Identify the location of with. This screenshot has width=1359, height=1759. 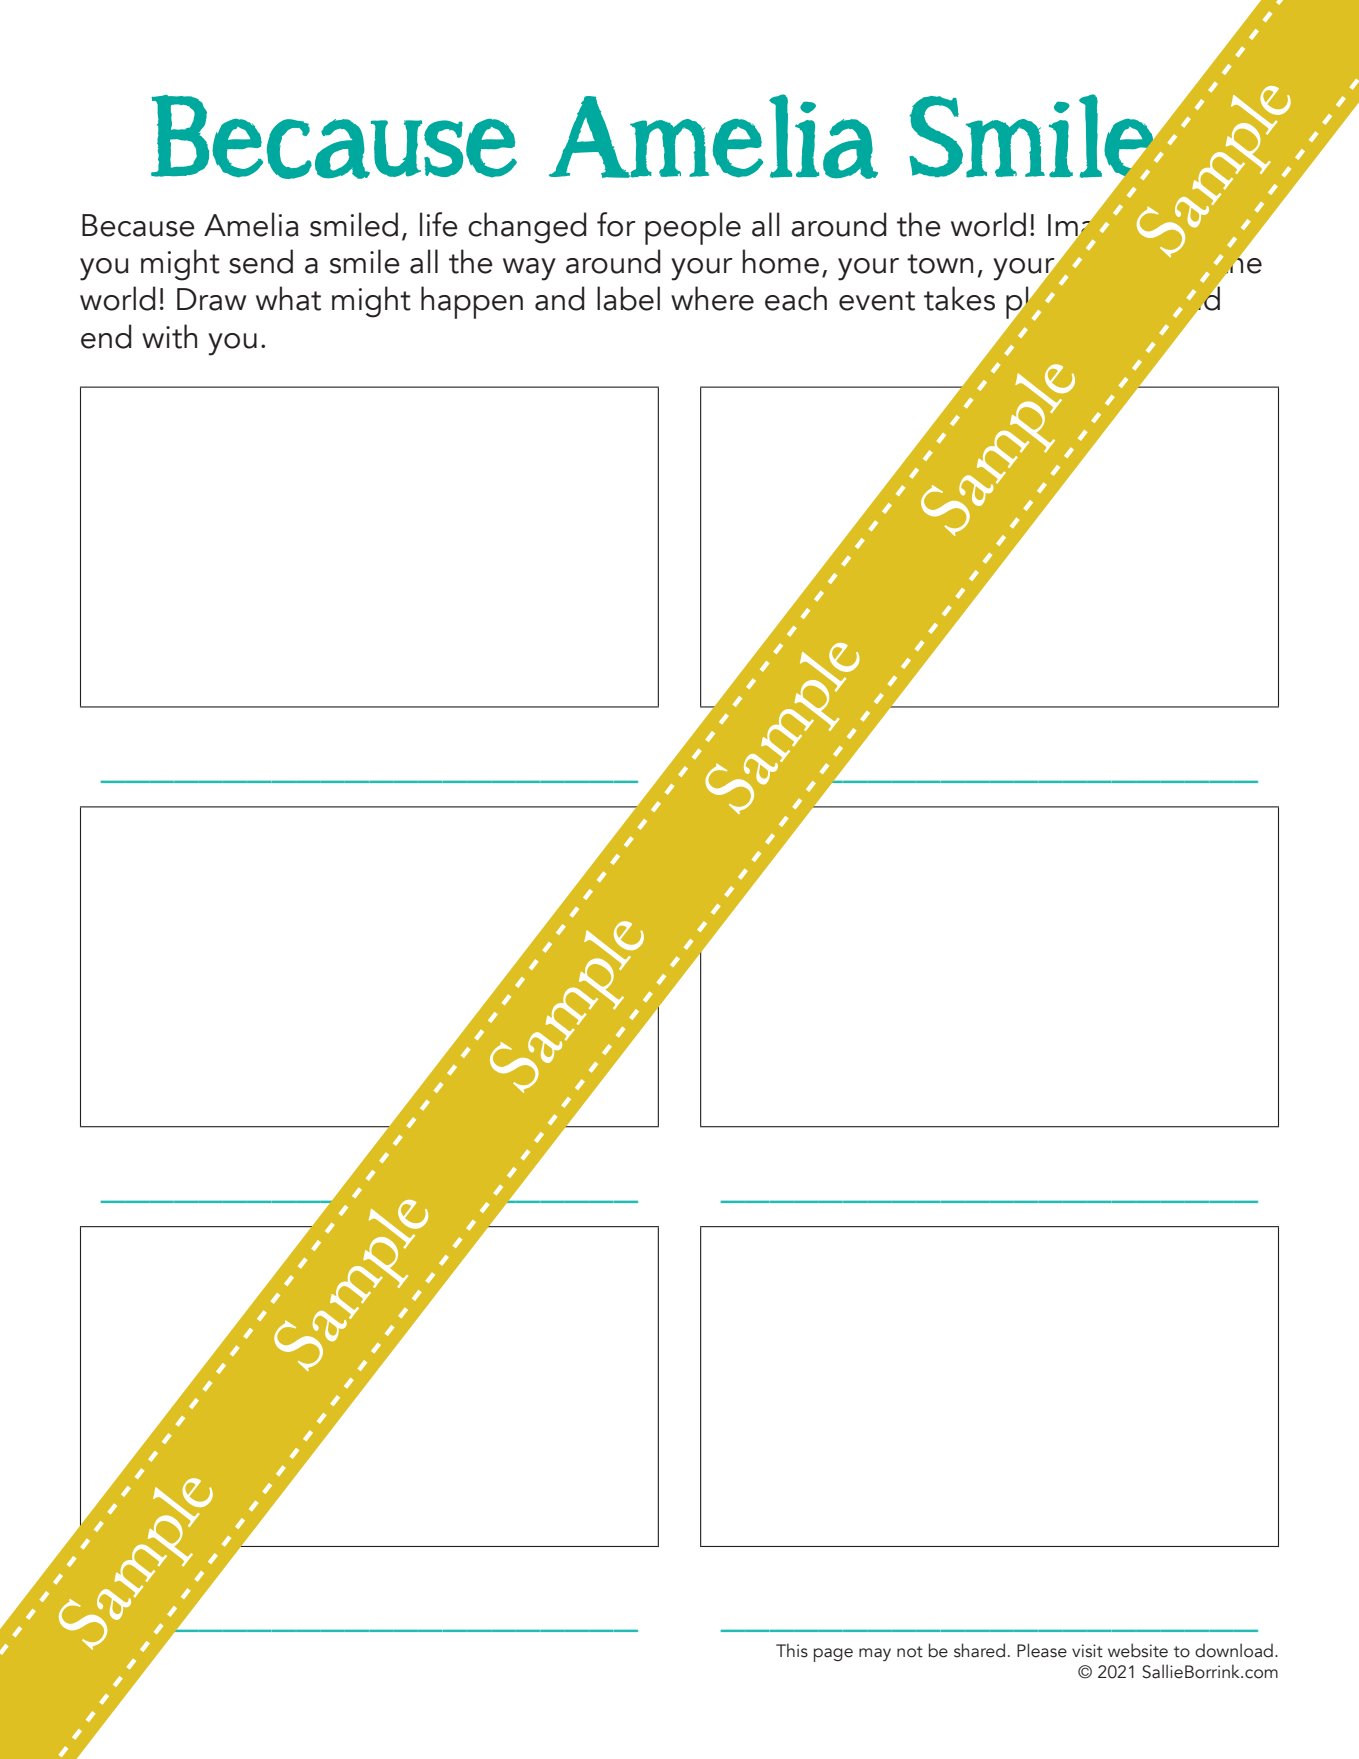
(169, 336).
